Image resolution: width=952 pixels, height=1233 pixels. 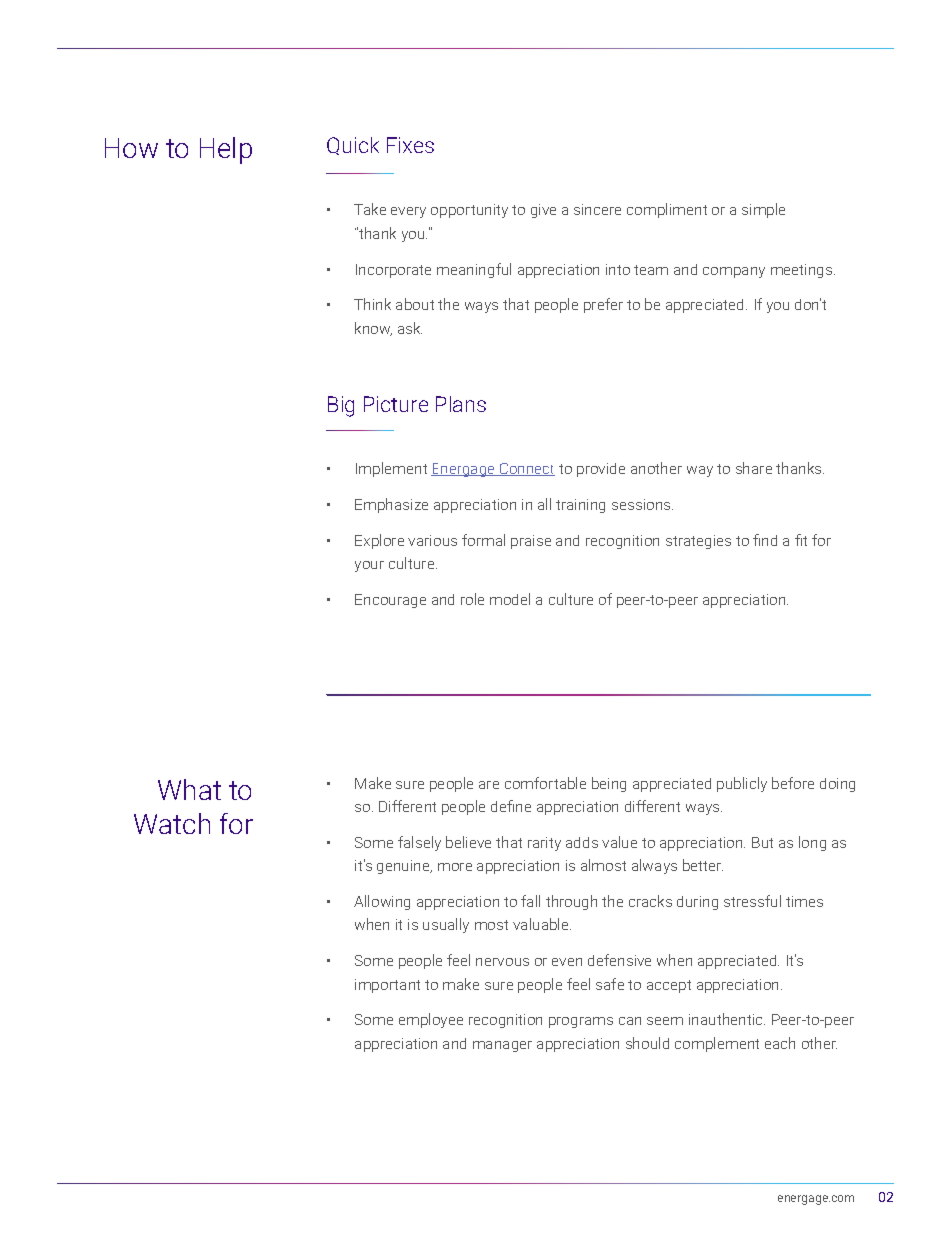 I want to click on Help, so click(x=226, y=150).
